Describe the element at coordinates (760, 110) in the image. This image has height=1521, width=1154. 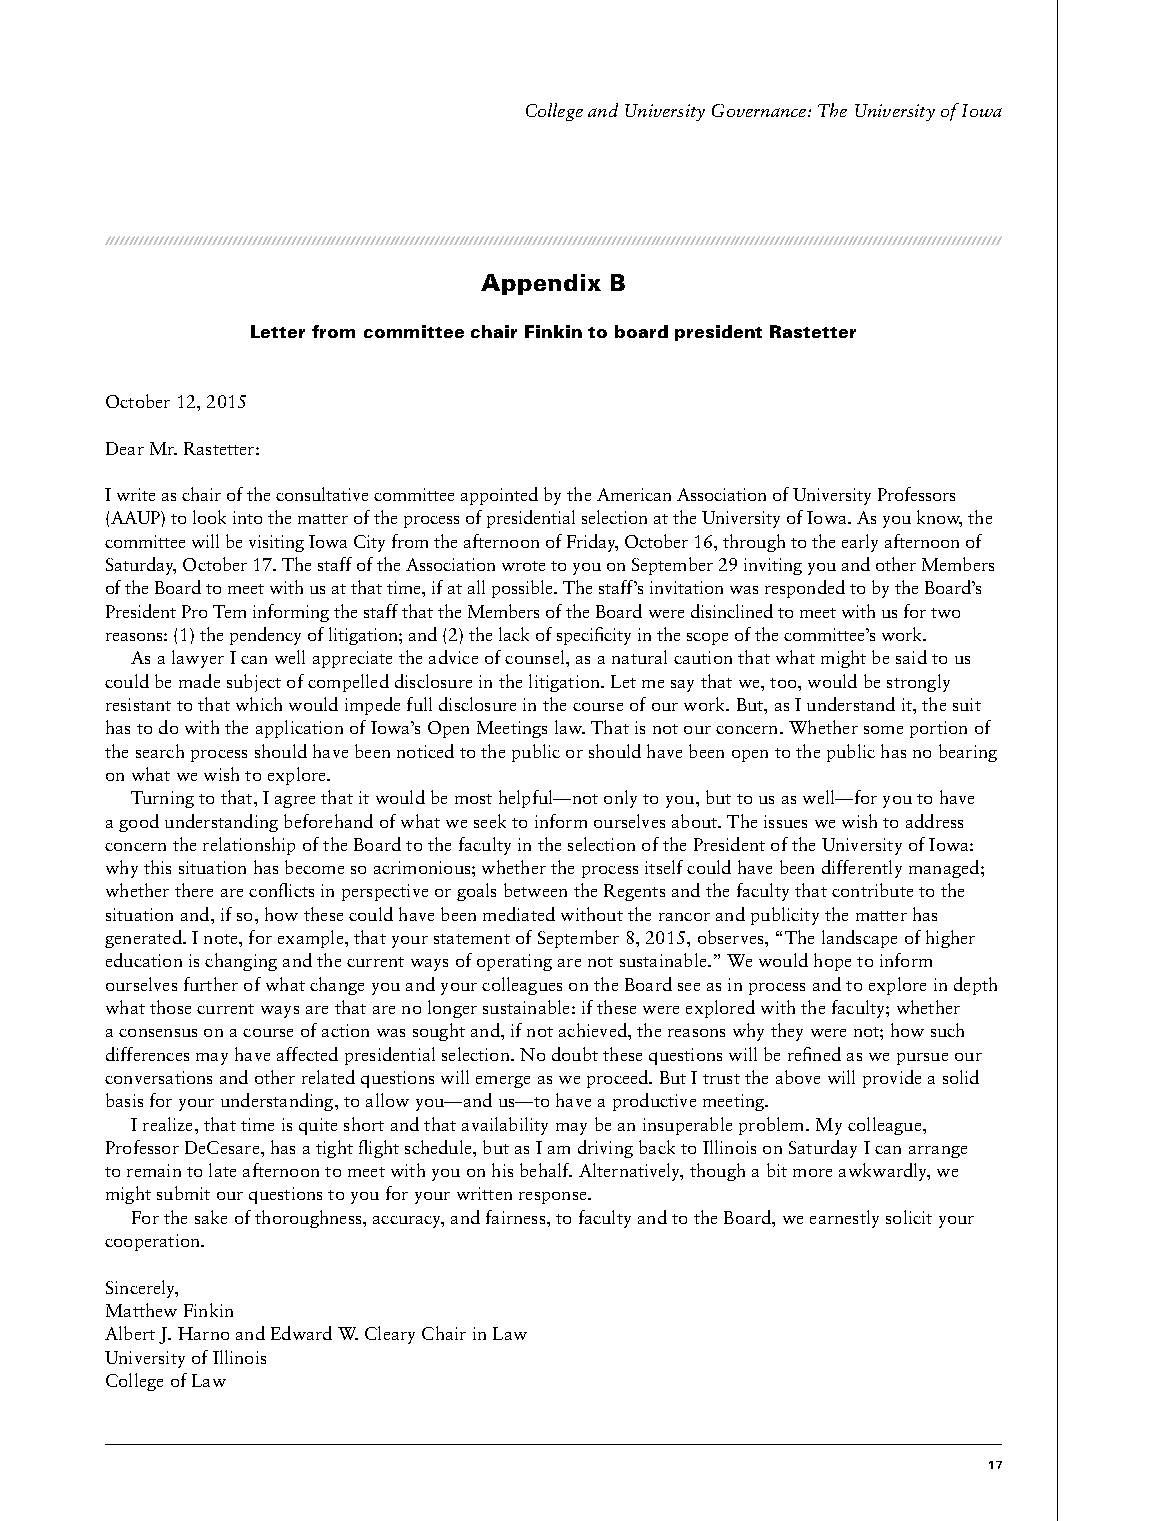
I see `Governance` at that location.
